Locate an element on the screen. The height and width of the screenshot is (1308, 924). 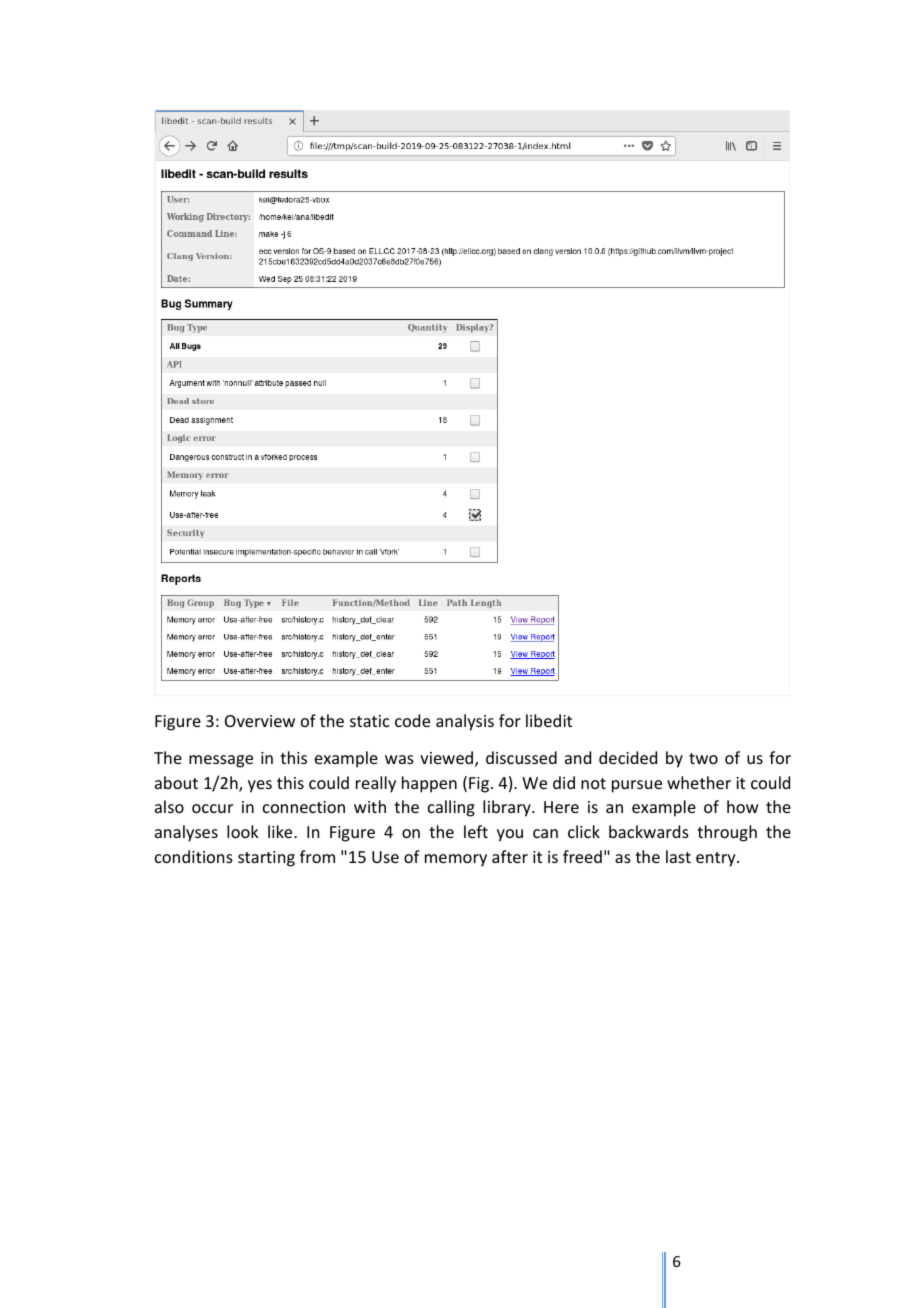
how is located at coordinates (743, 806).
